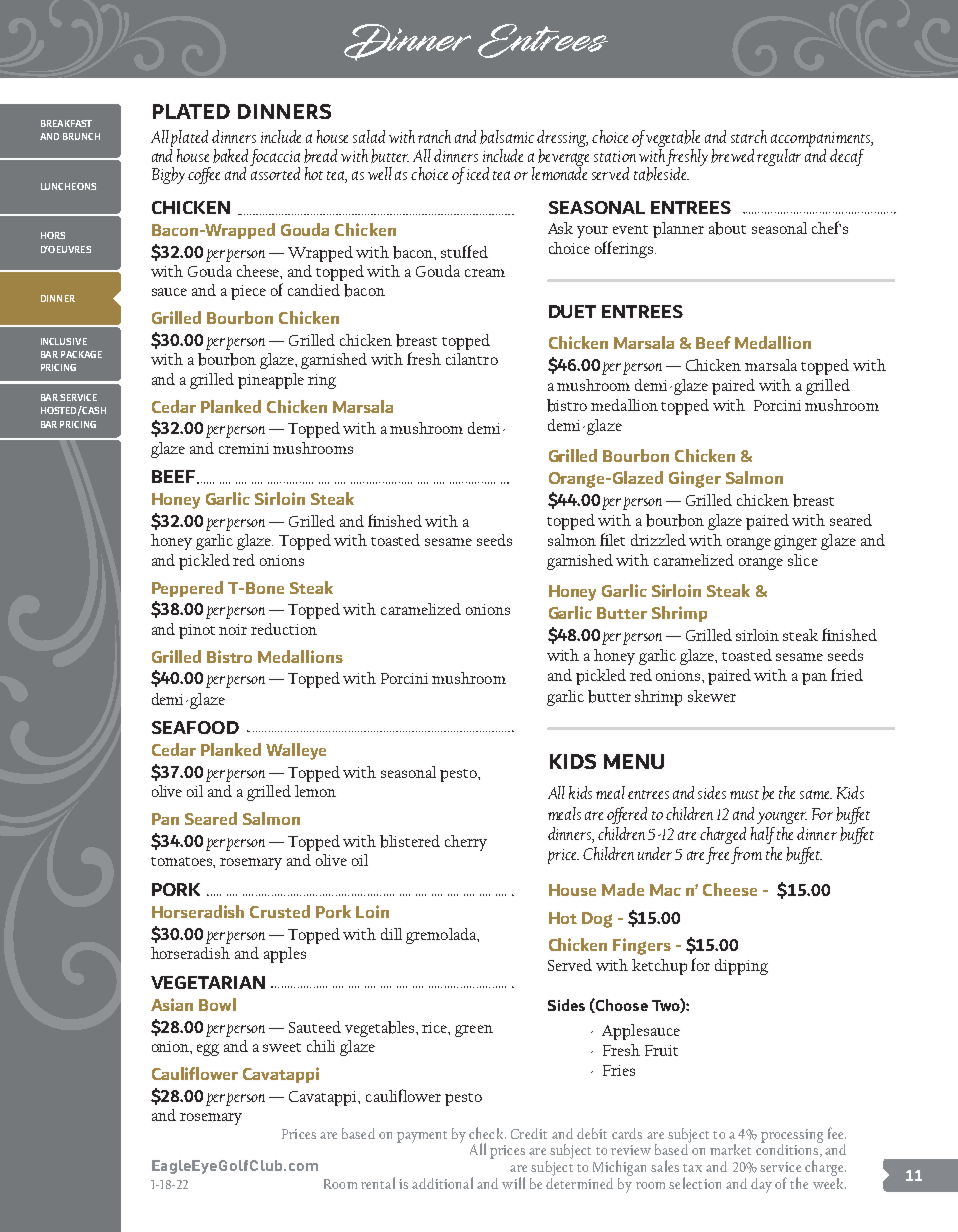 The width and height of the document is (958, 1232). Describe the element at coordinates (732, 156) in the document. I see `brewed` at that location.
